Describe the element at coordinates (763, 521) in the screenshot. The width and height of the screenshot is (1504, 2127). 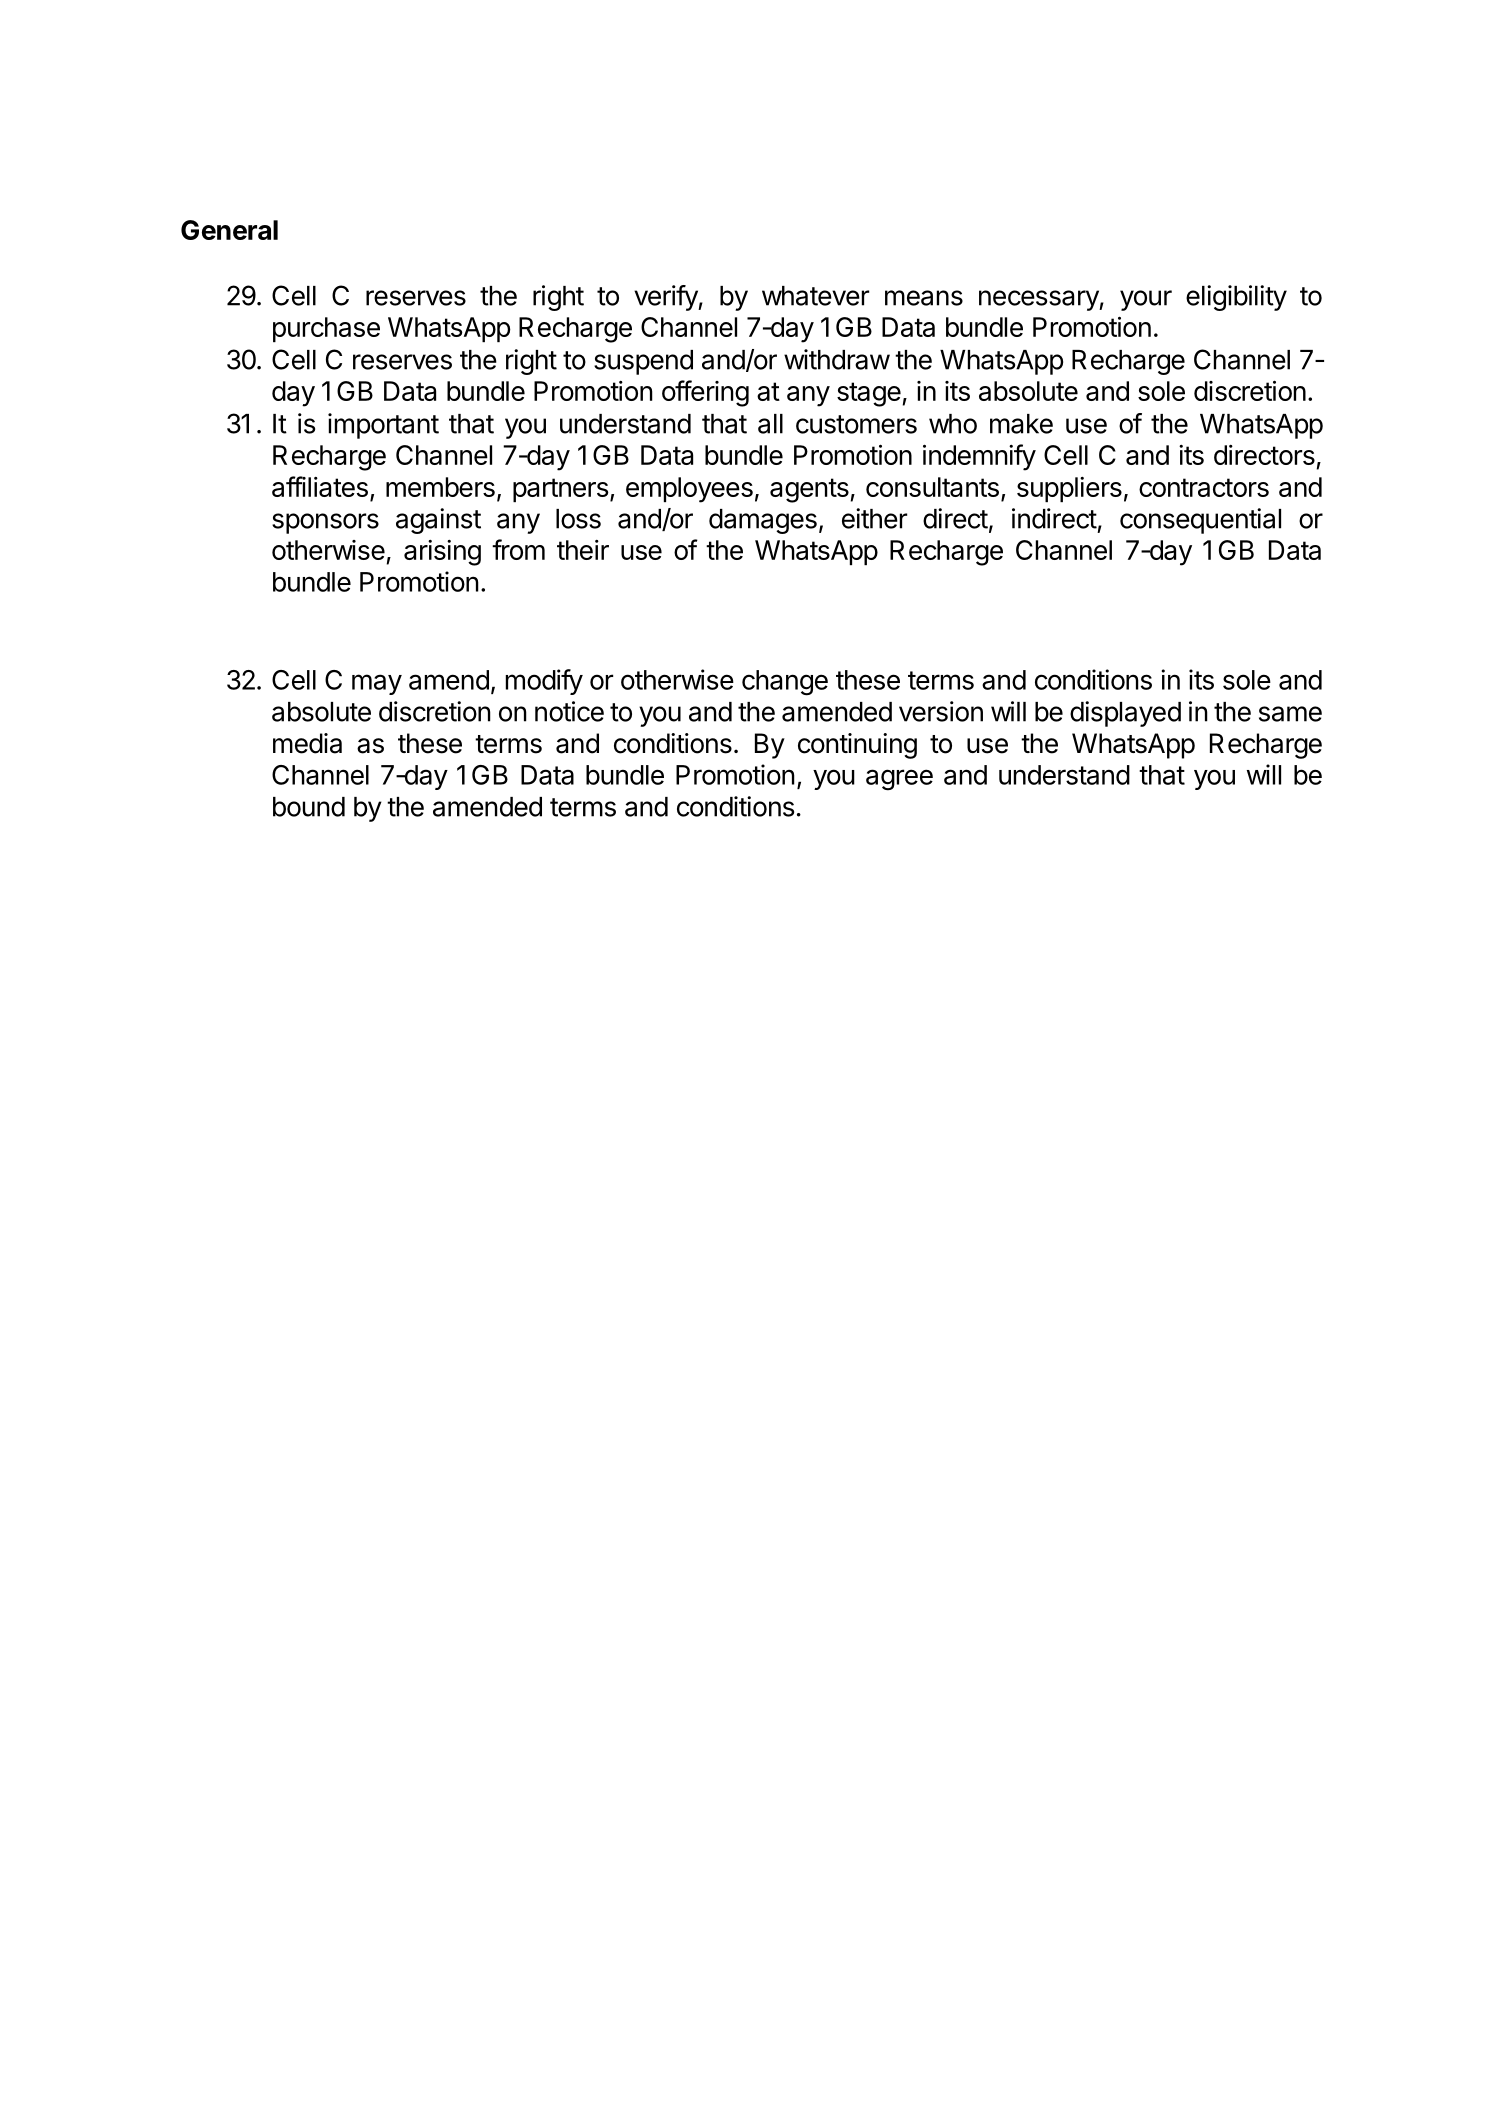
I see `damages` at that location.
